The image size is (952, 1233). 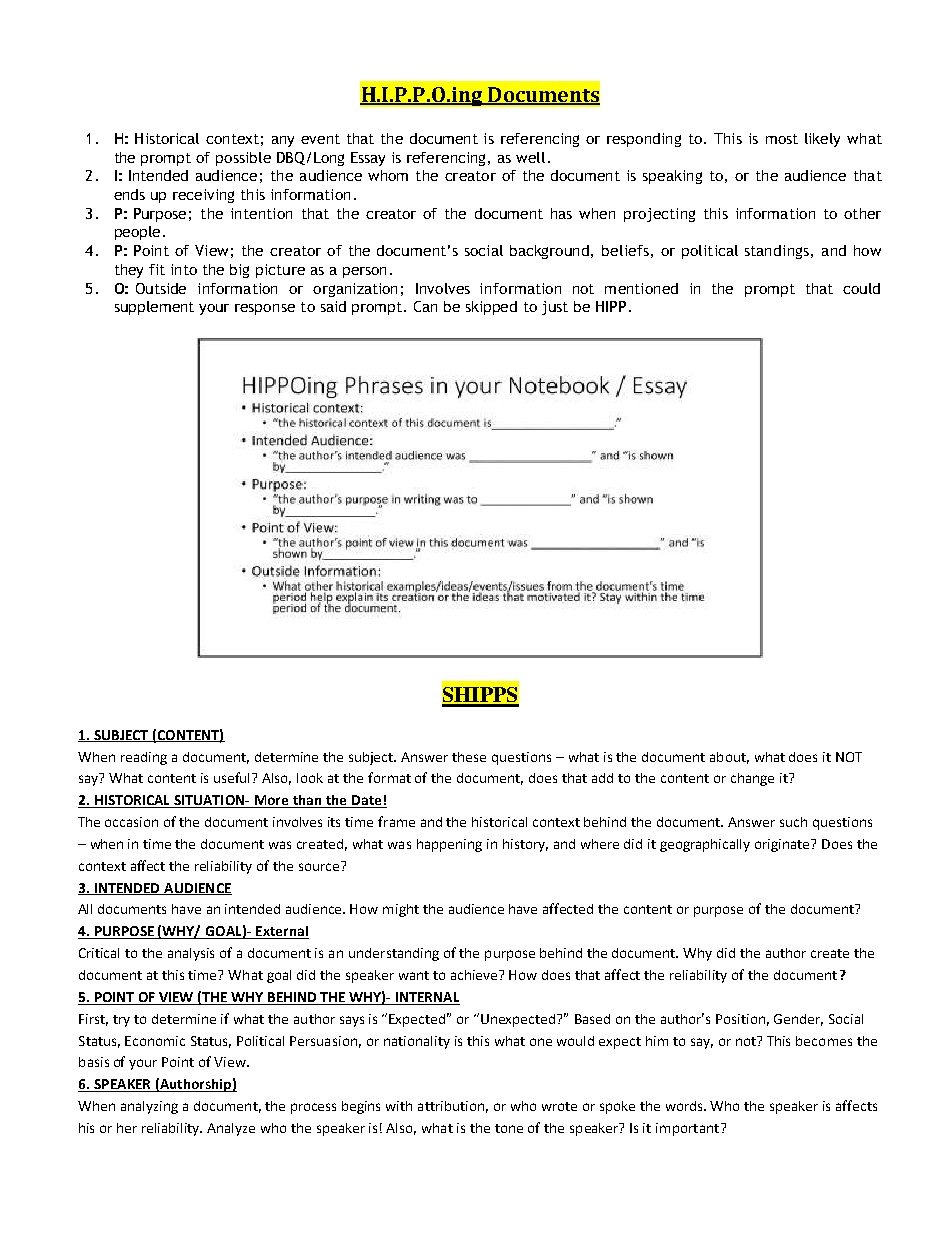 What do you see at coordinates (530, 157) in the screenshot?
I see `well` at bounding box center [530, 157].
